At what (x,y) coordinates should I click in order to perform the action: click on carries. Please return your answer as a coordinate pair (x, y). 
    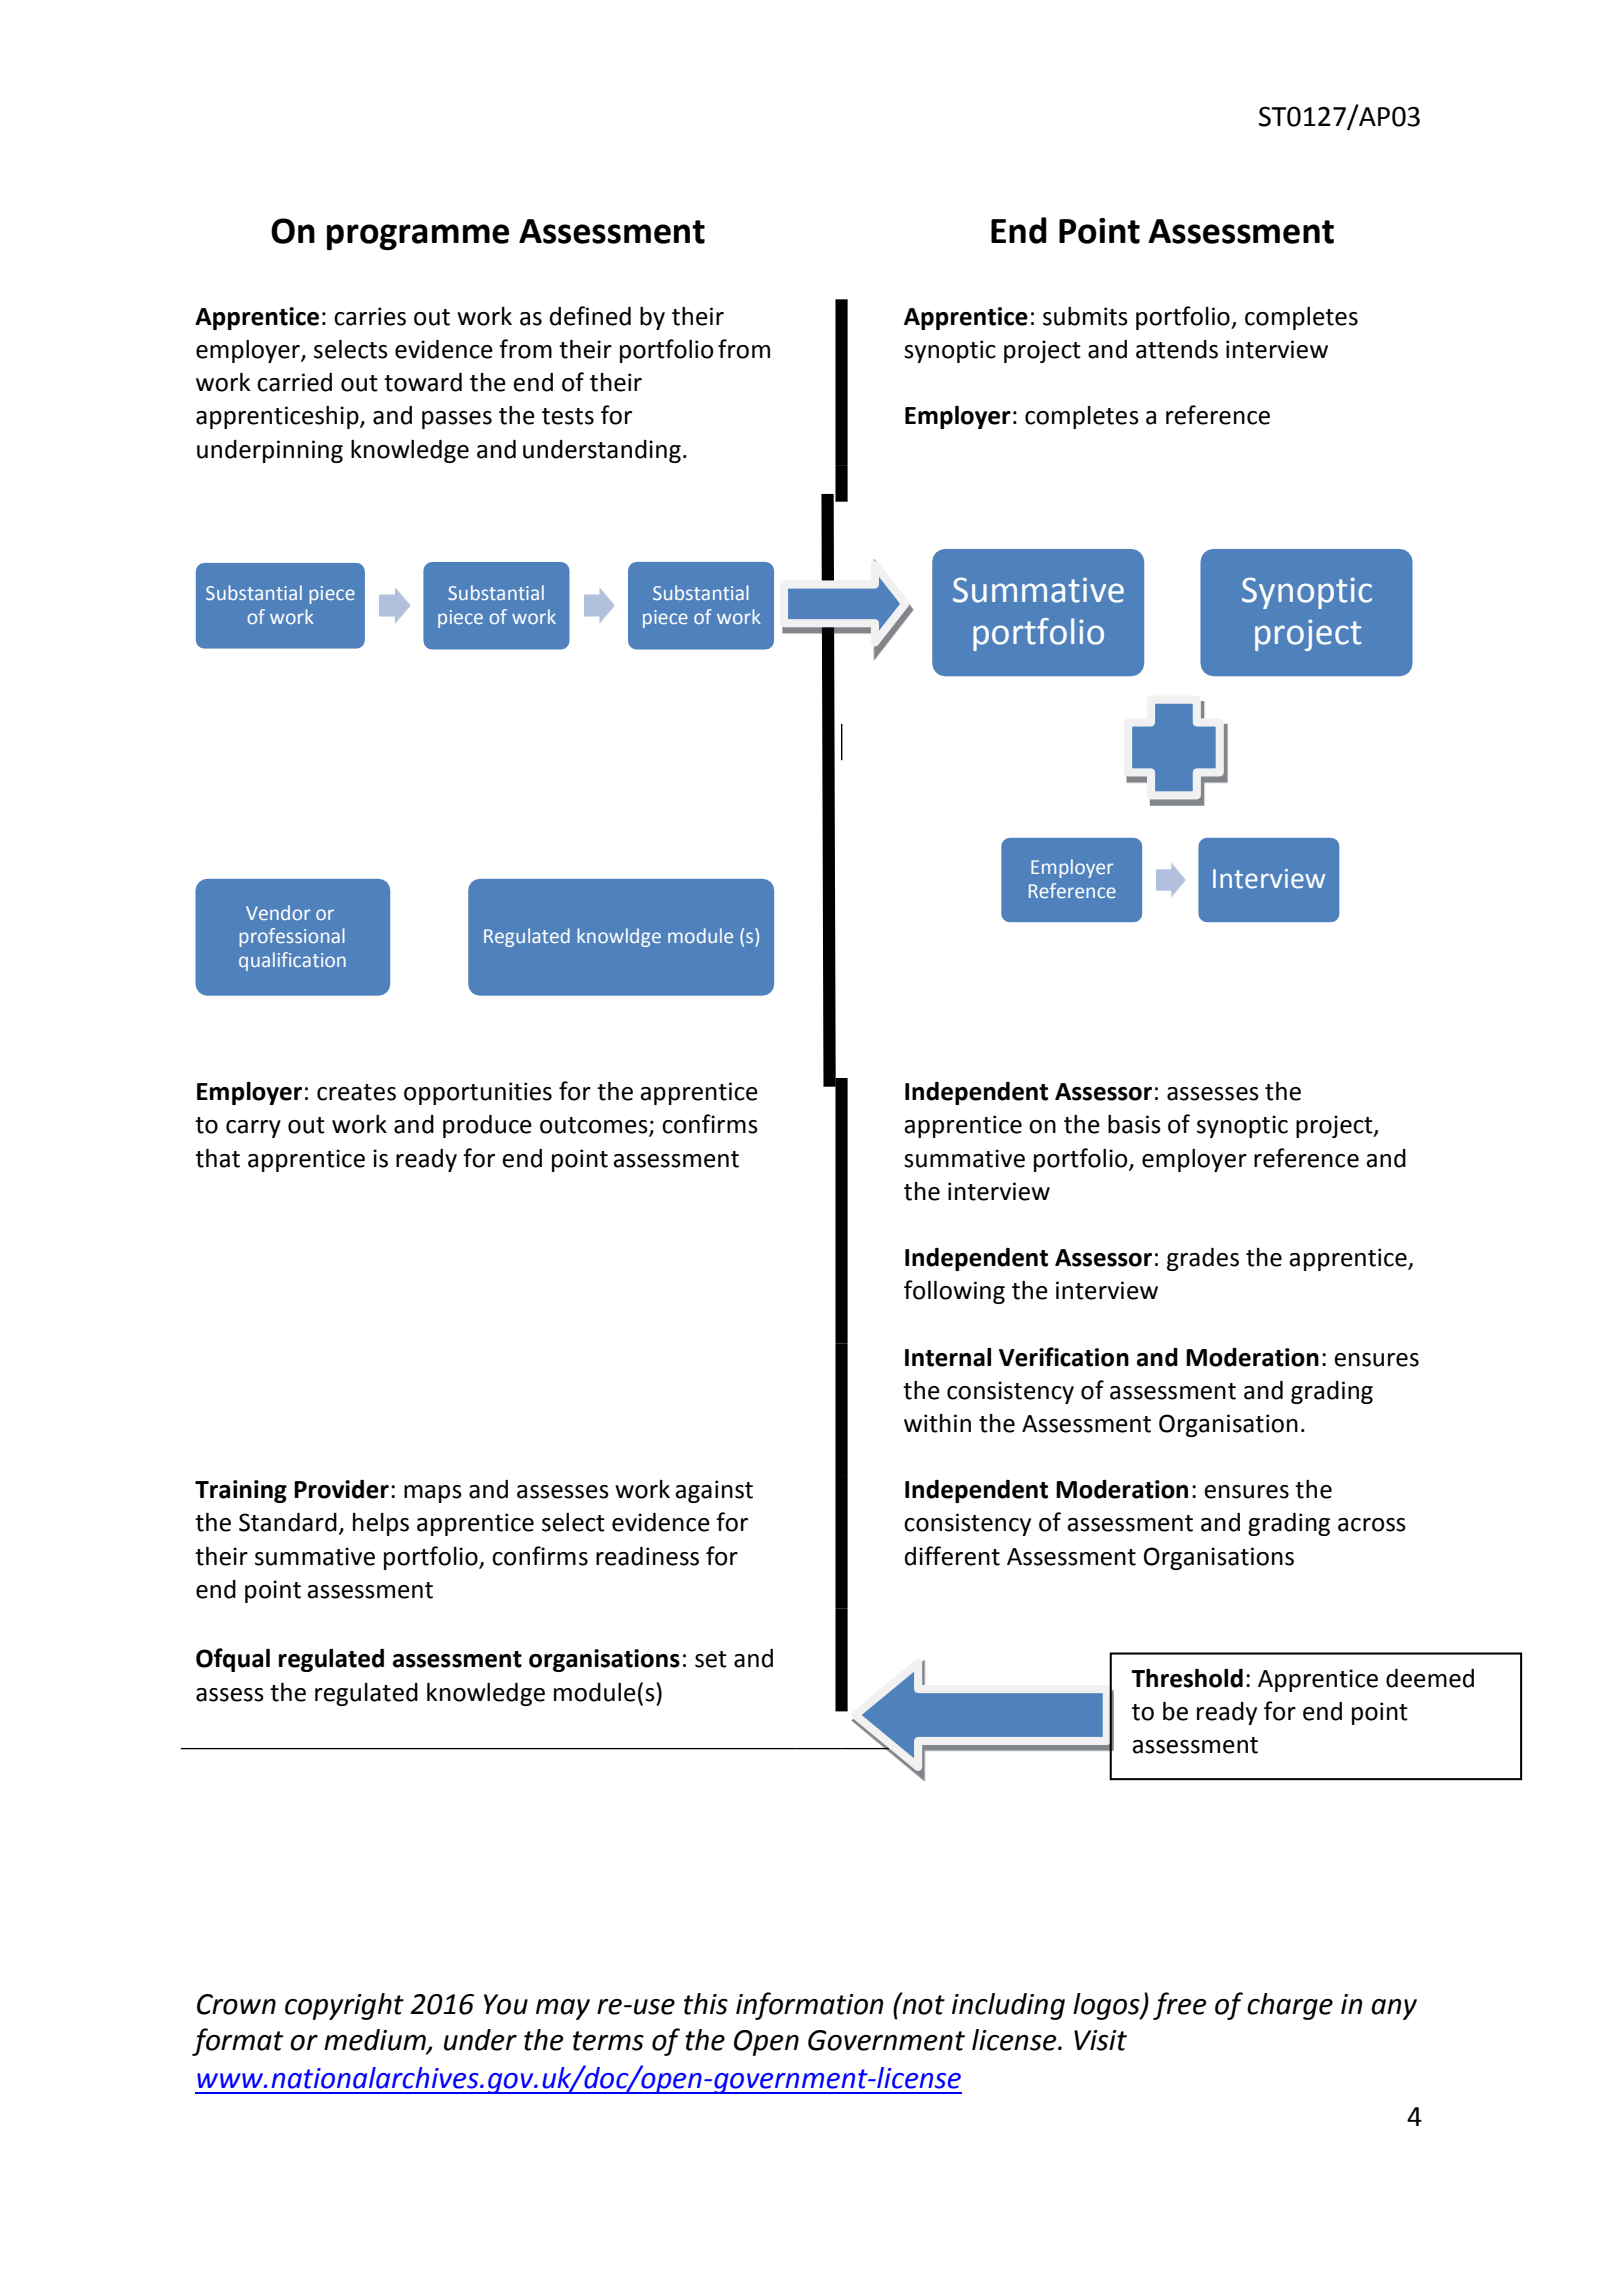
    Looking at the image, I should click on (370, 316).
